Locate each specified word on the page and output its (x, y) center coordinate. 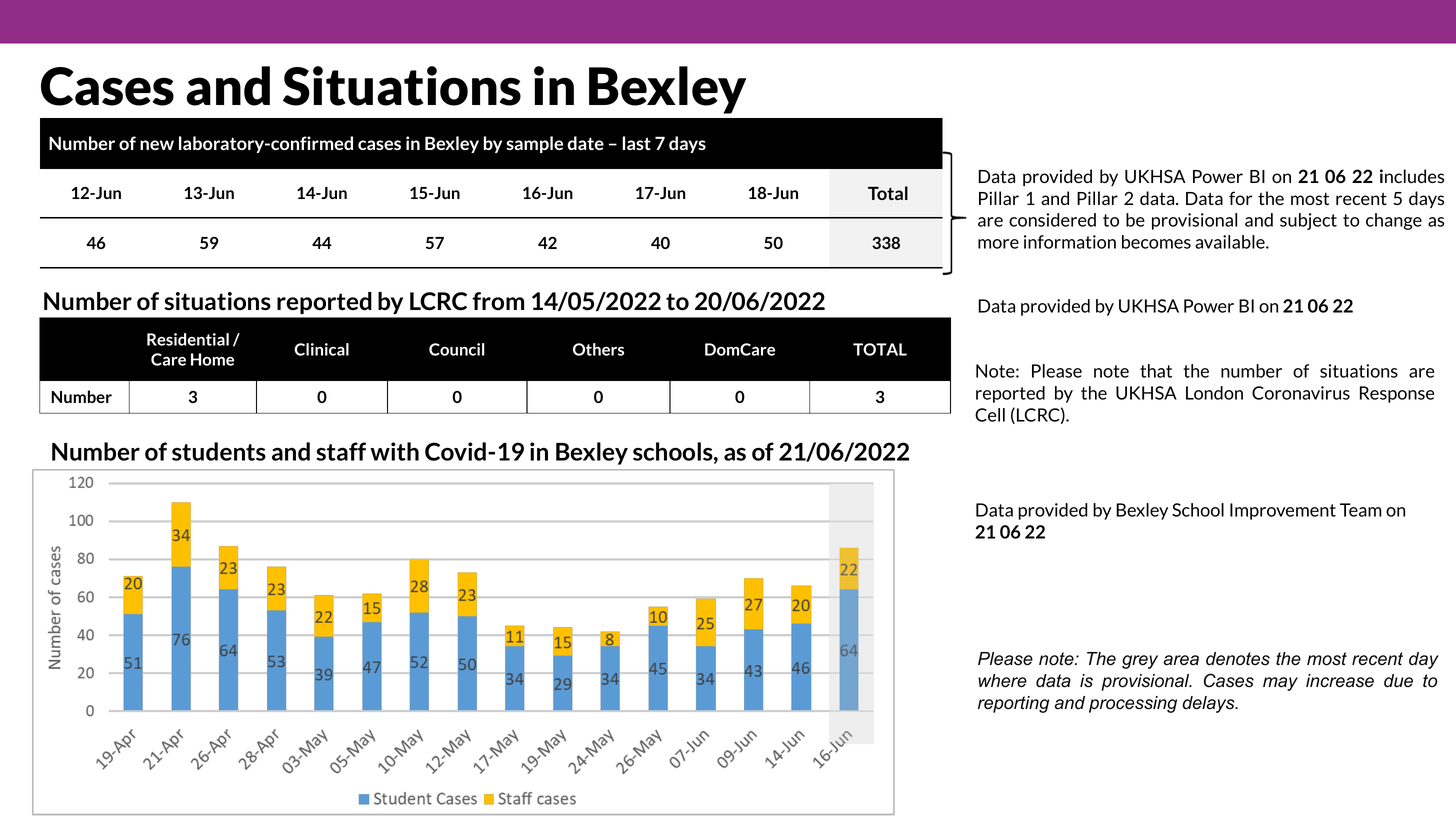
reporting (1013, 704)
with (394, 451)
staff (341, 451)
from (498, 301)
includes (1412, 176)
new (157, 145)
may (1280, 684)
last (636, 143)
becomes (1156, 242)
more (998, 244)
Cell (990, 415)
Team (1361, 510)
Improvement (1283, 511)
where (1002, 681)
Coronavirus (1301, 393)
